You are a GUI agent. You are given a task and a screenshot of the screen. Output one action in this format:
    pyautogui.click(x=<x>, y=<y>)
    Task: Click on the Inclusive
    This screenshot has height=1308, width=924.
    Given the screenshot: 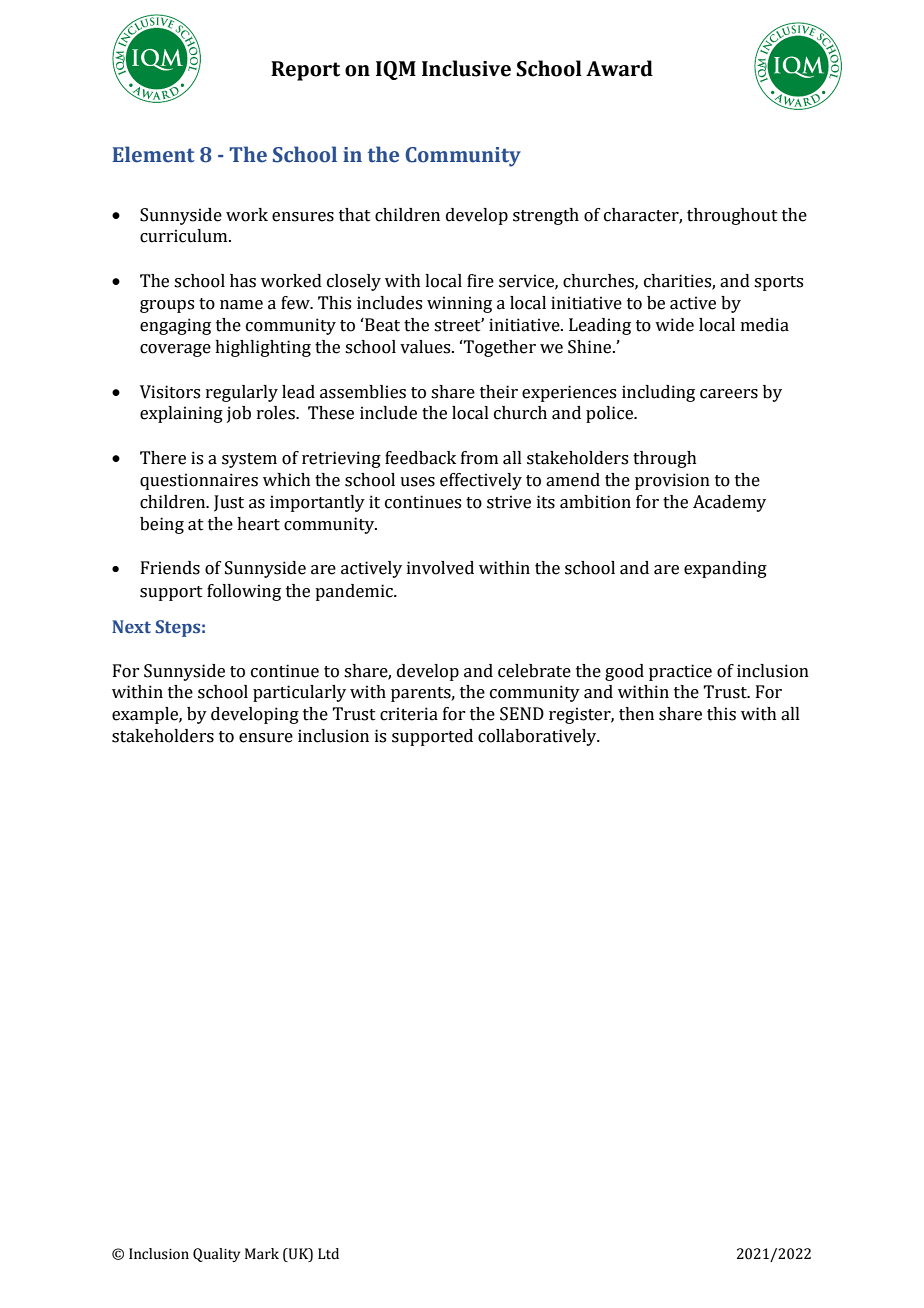 What is the action you would take?
    pyautogui.click(x=466, y=68)
